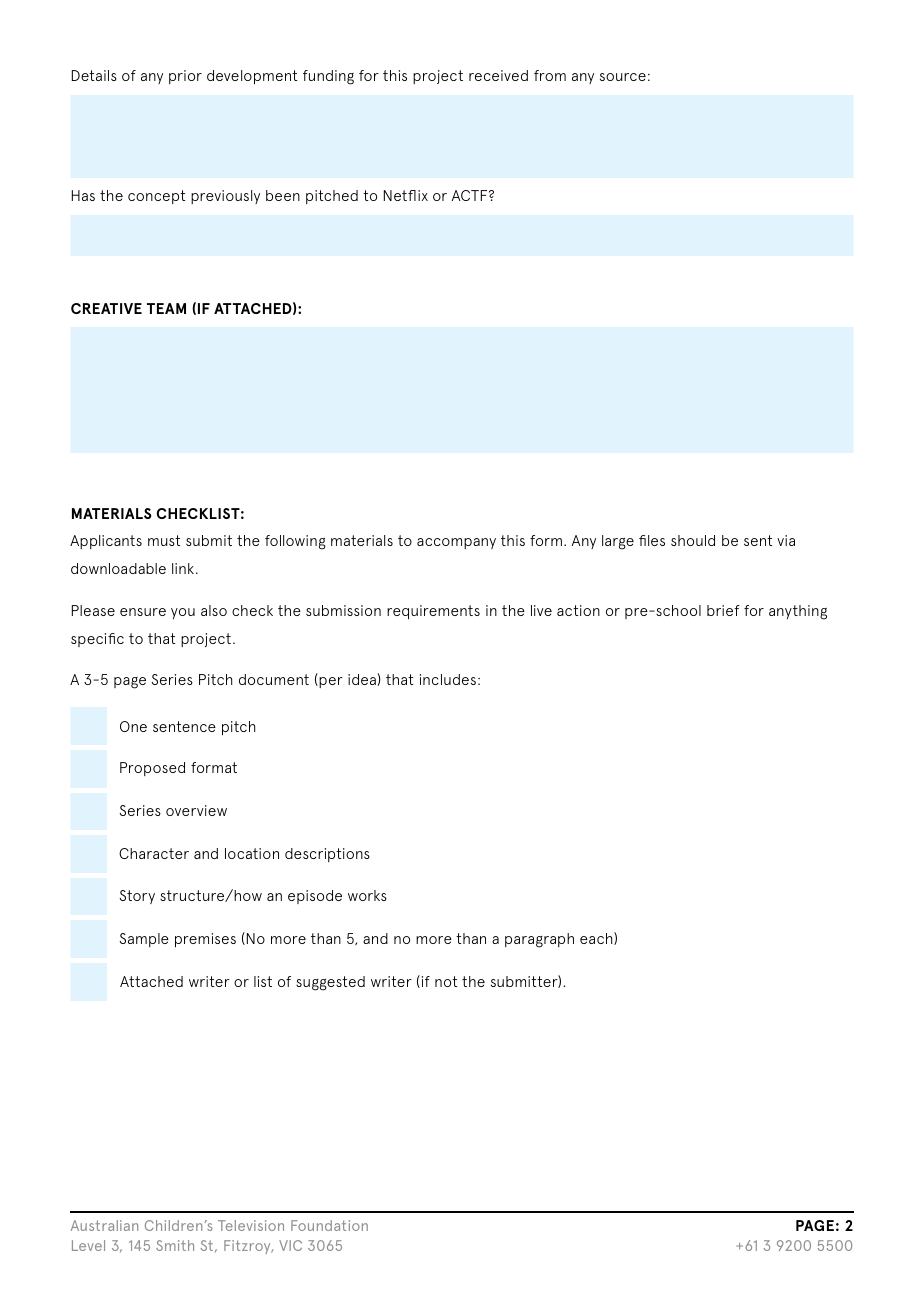 The width and height of the screenshot is (924, 1308). Describe the element at coordinates (166, 308) in the screenshot. I see `TEAM` at that location.
